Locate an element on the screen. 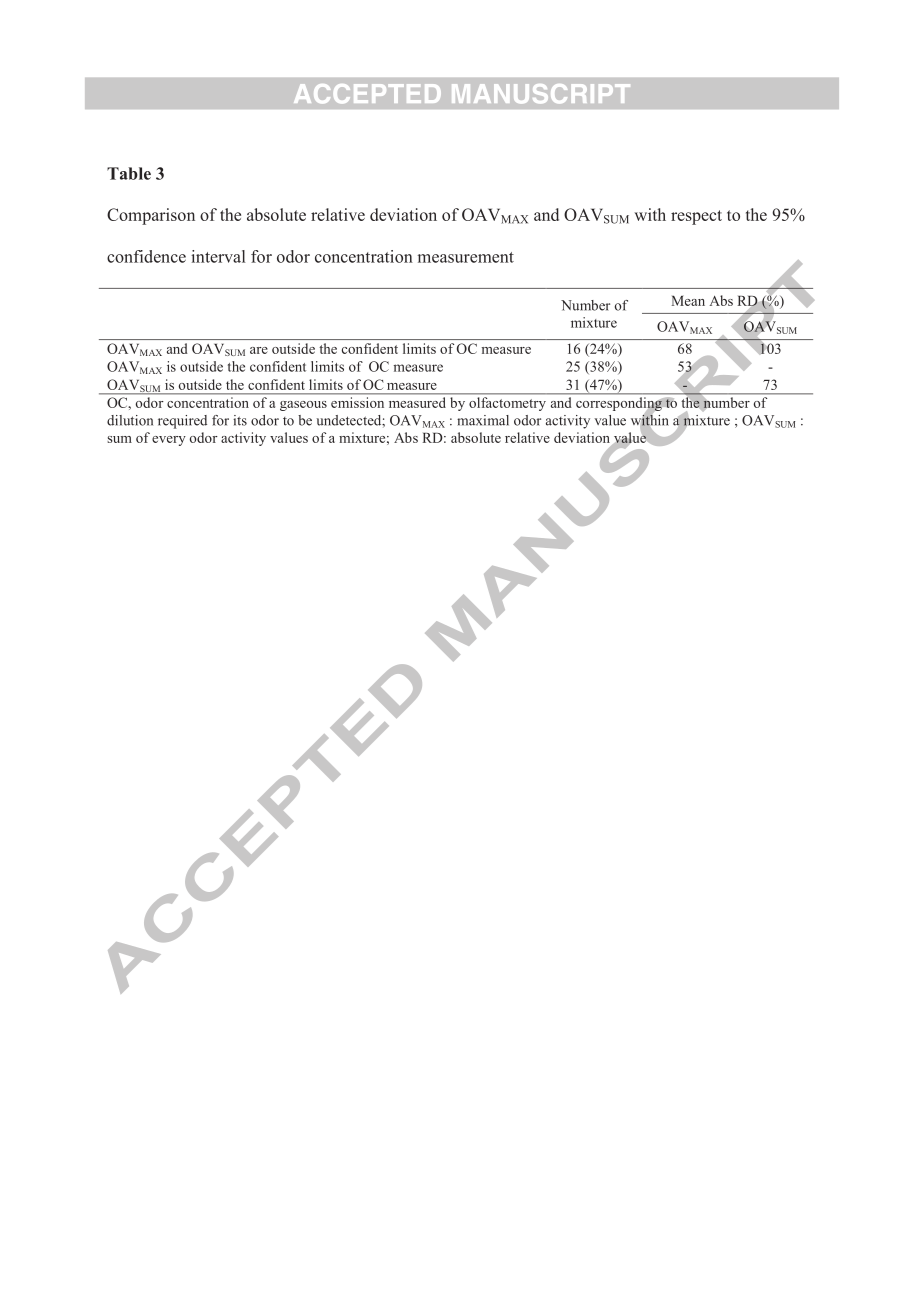  Mean is located at coordinates (688, 300).
